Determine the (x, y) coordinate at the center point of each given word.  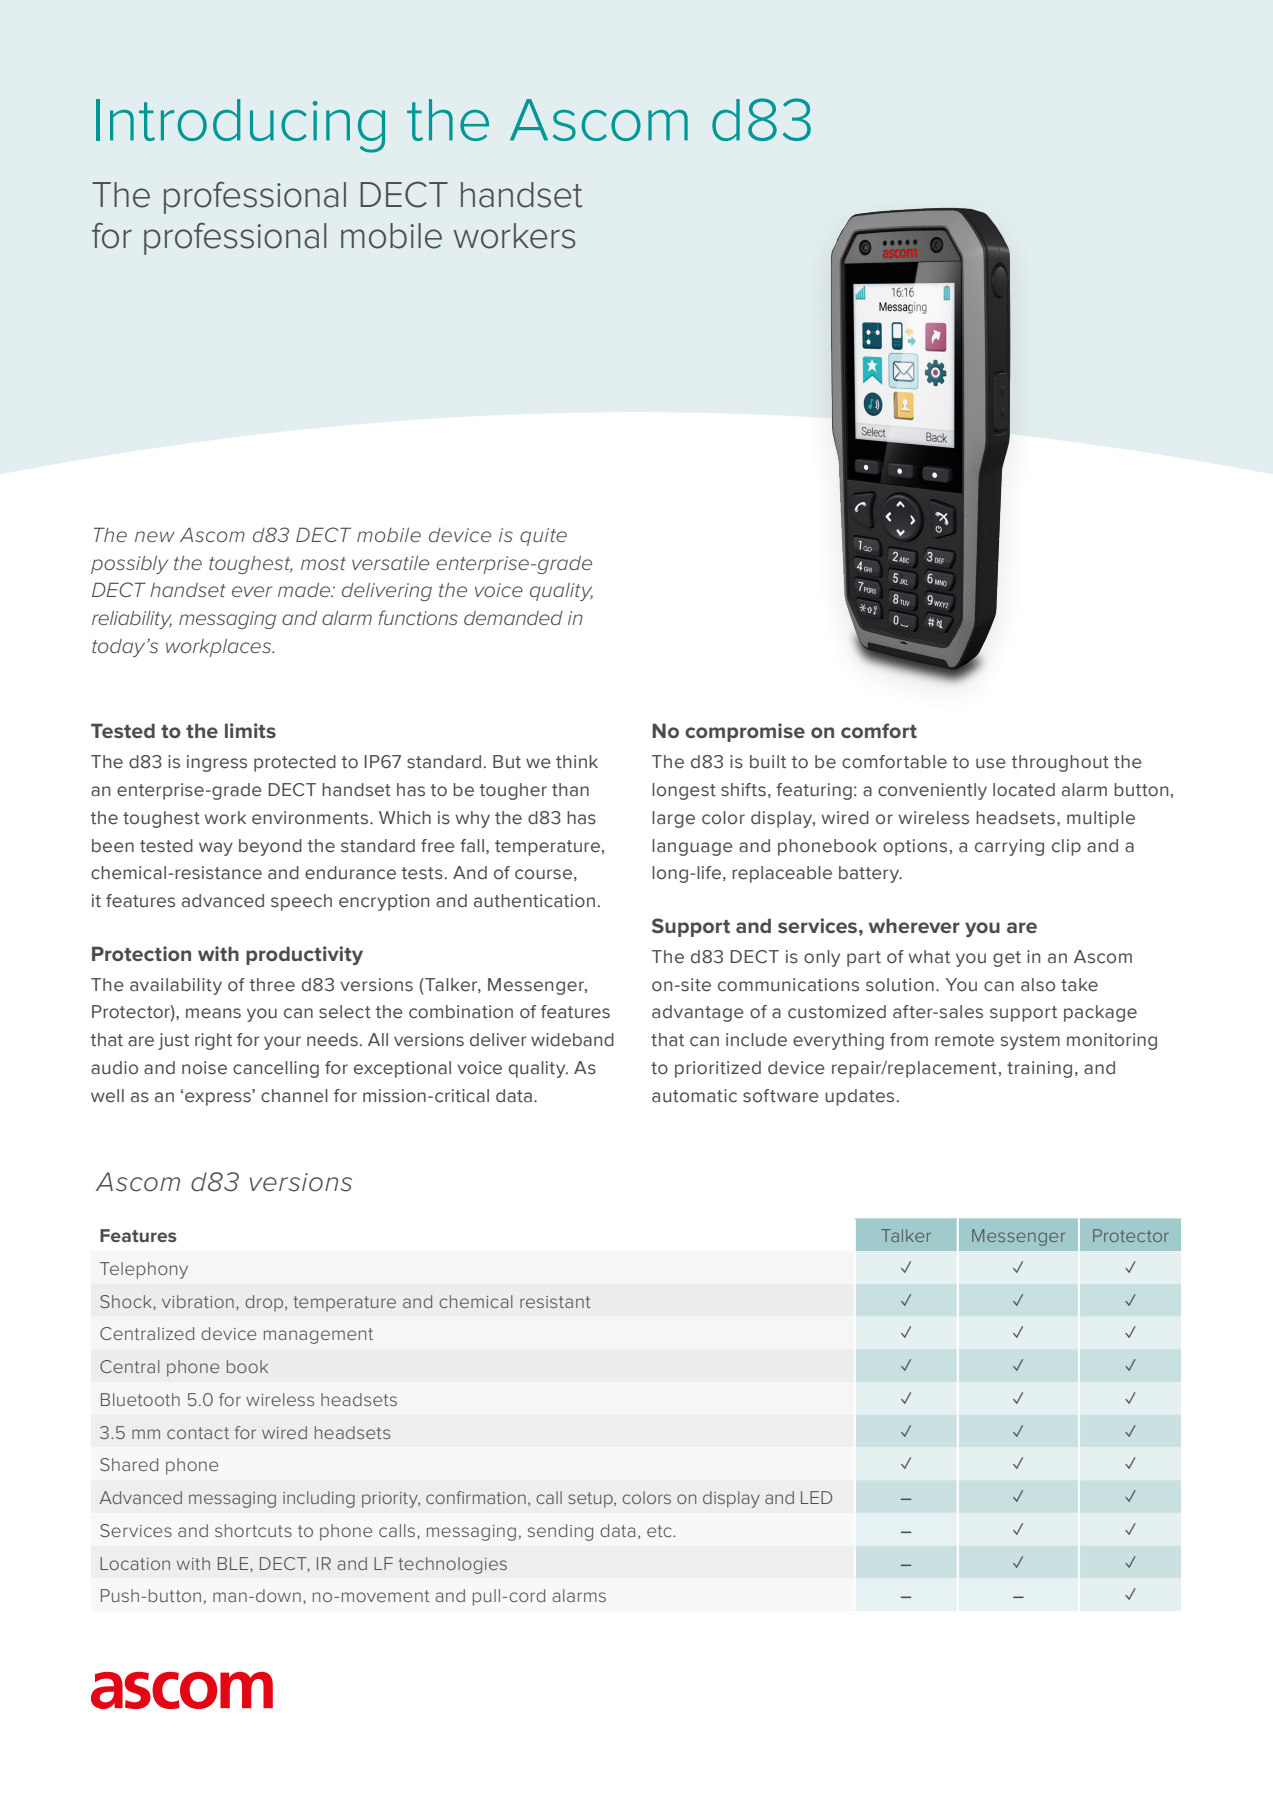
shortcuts (253, 1530)
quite (543, 537)
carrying (1009, 847)
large (673, 819)
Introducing (240, 126)
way (216, 849)
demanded (513, 618)
